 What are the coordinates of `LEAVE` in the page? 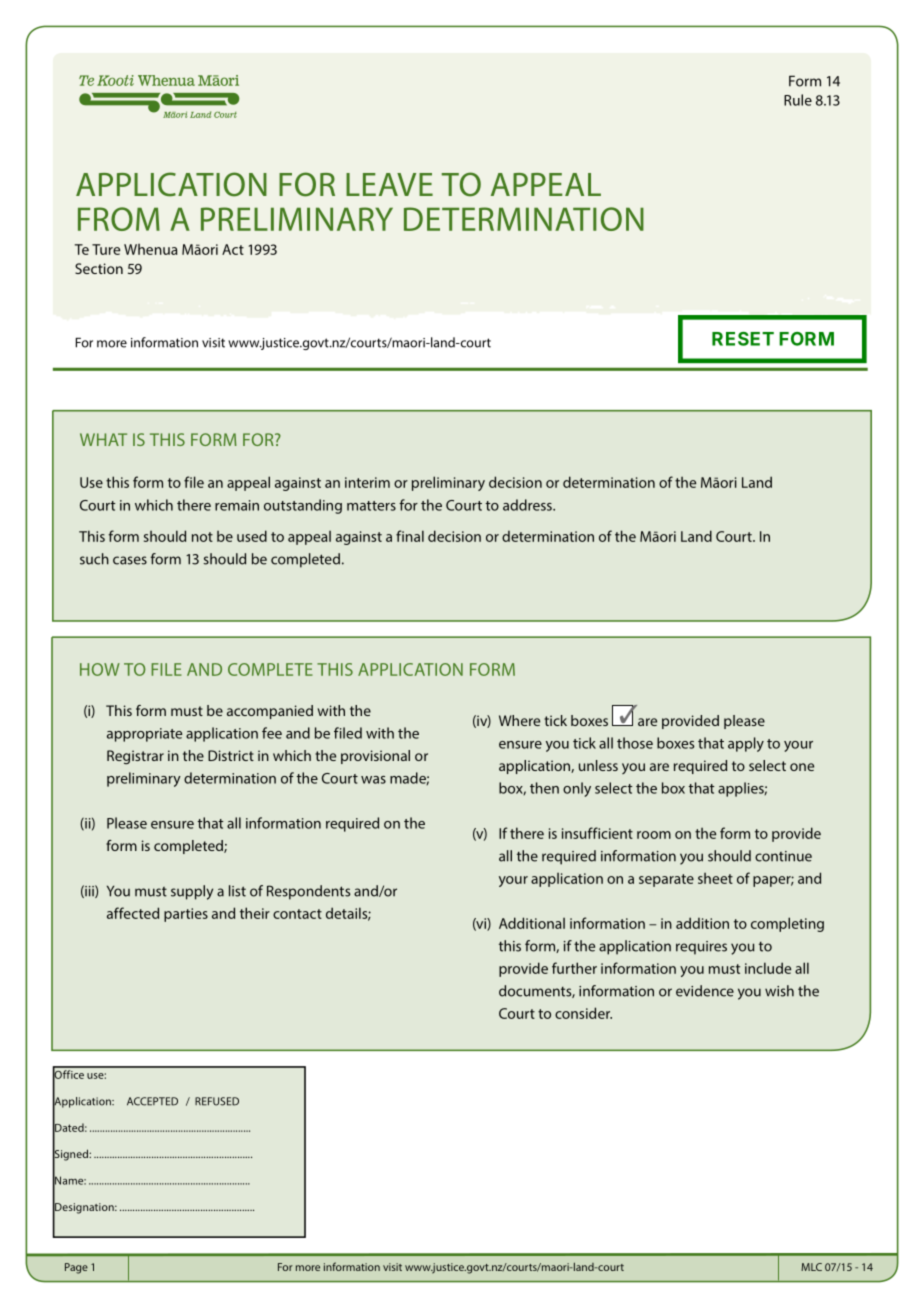 It's located at (389, 184).
